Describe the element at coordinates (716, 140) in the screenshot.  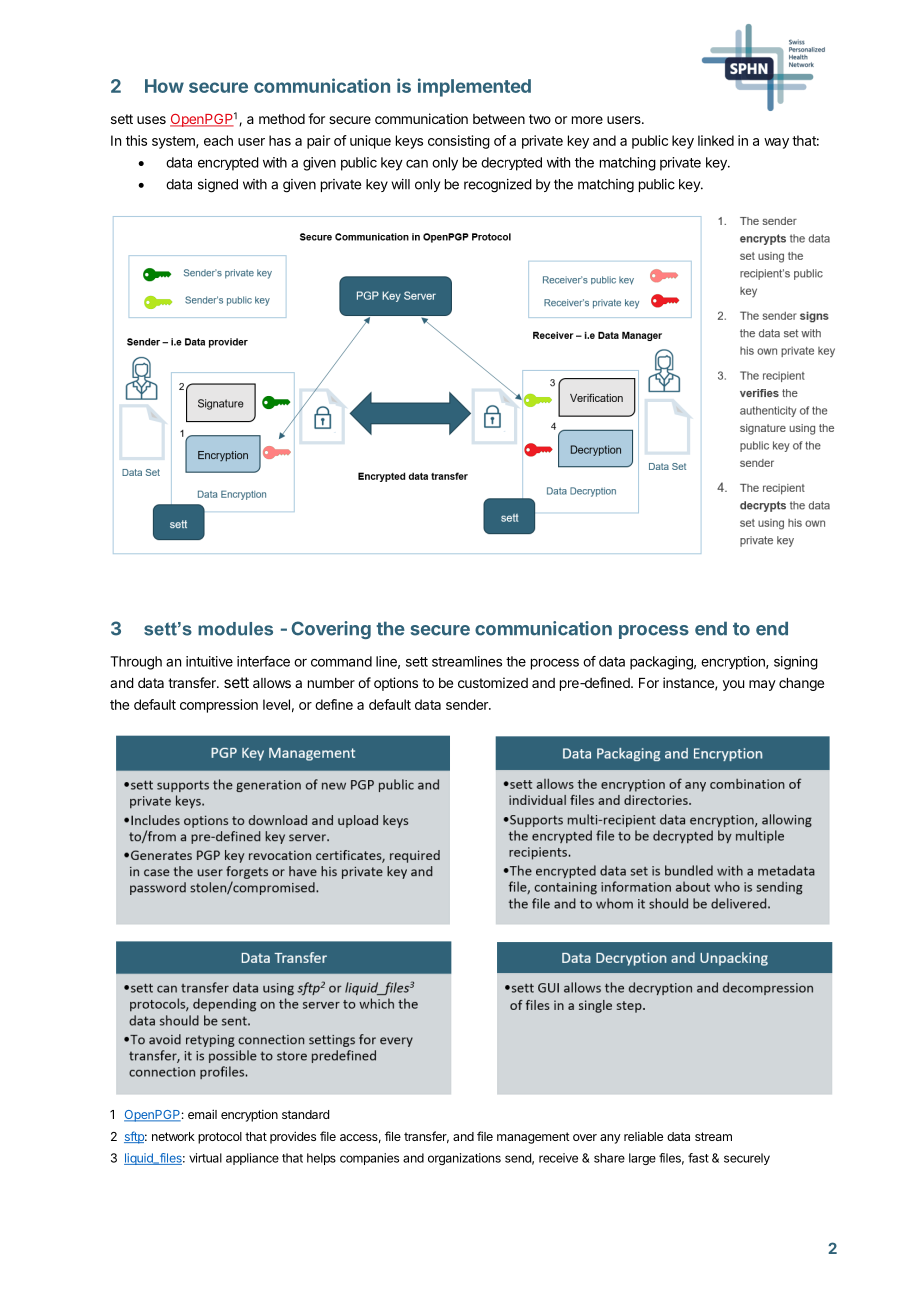
I see `linked` at that location.
